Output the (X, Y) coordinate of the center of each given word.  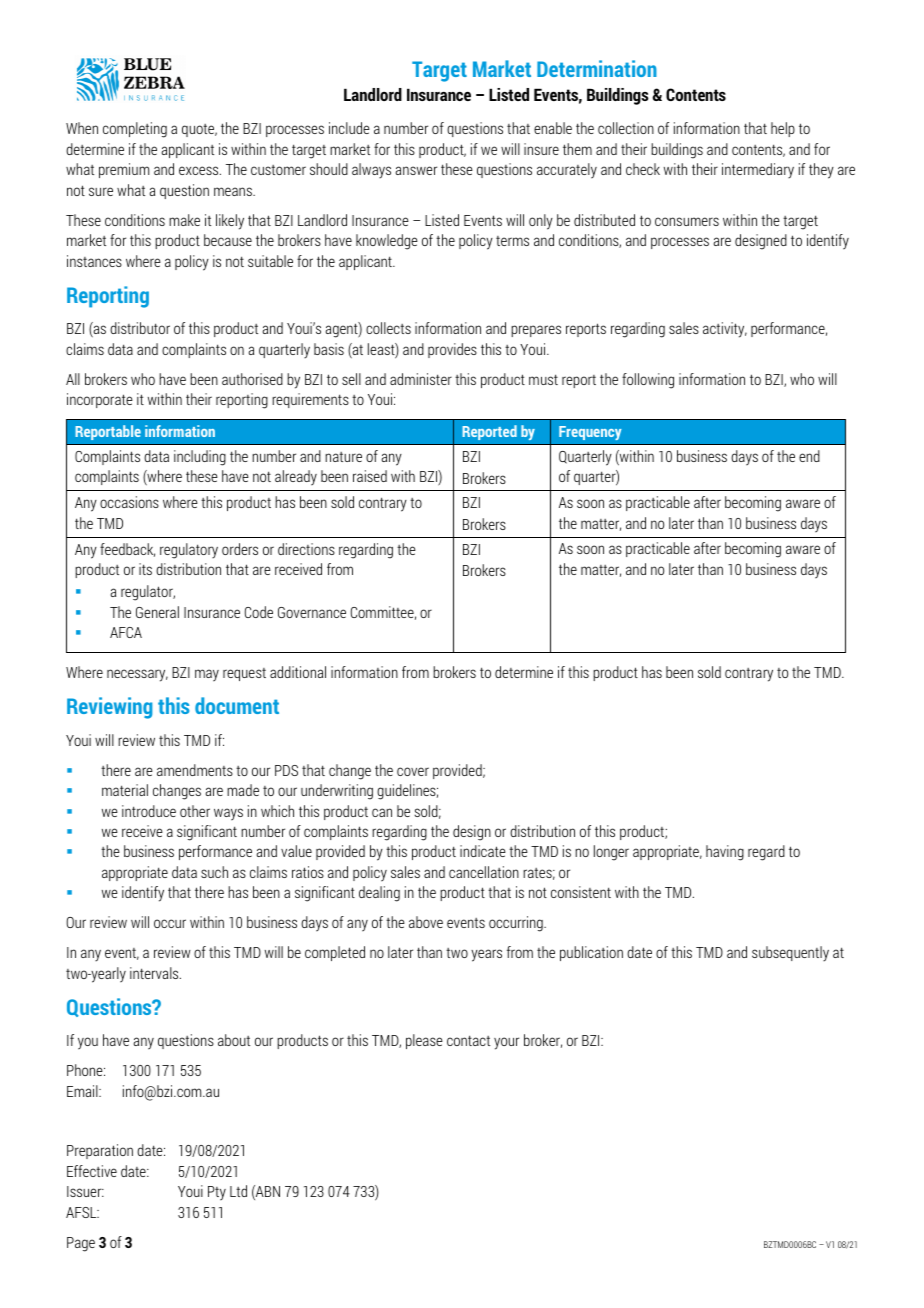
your (506, 1043)
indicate (483, 851)
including (200, 458)
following (648, 381)
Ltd (238, 1191)
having (725, 853)
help (783, 129)
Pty (217, 1193)
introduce (149, 811)
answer (416, 170)
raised (370, 476)
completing (135, 130)
